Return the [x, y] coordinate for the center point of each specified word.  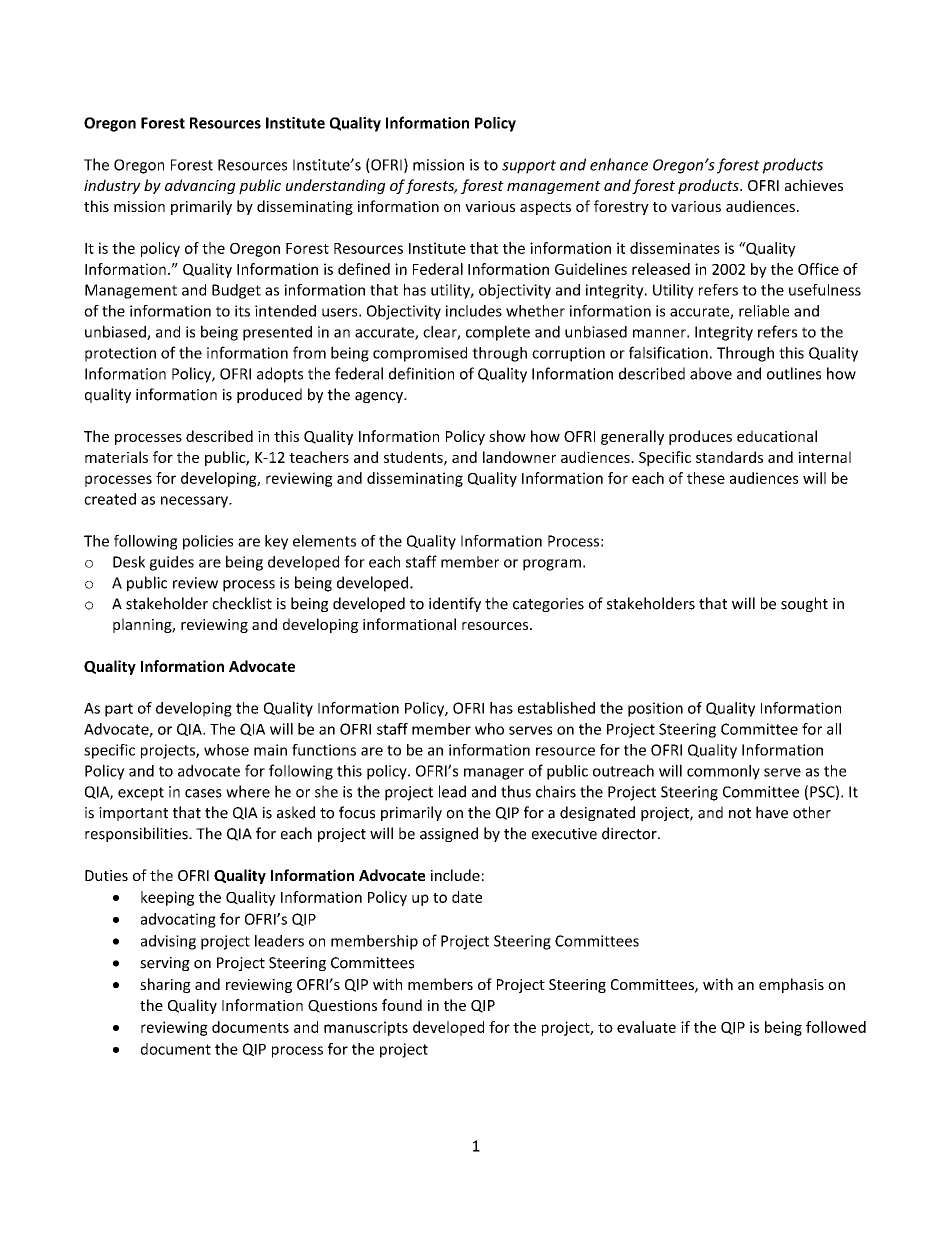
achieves [814, 185]
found [402, 1005]
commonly [723, 772]
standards [729, 457]
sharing [165, 985]
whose [226, 750]
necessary [195, 502]
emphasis [791, 985]
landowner [519, 457]
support [529, 167]
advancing [200, 186]
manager [494, 774]
